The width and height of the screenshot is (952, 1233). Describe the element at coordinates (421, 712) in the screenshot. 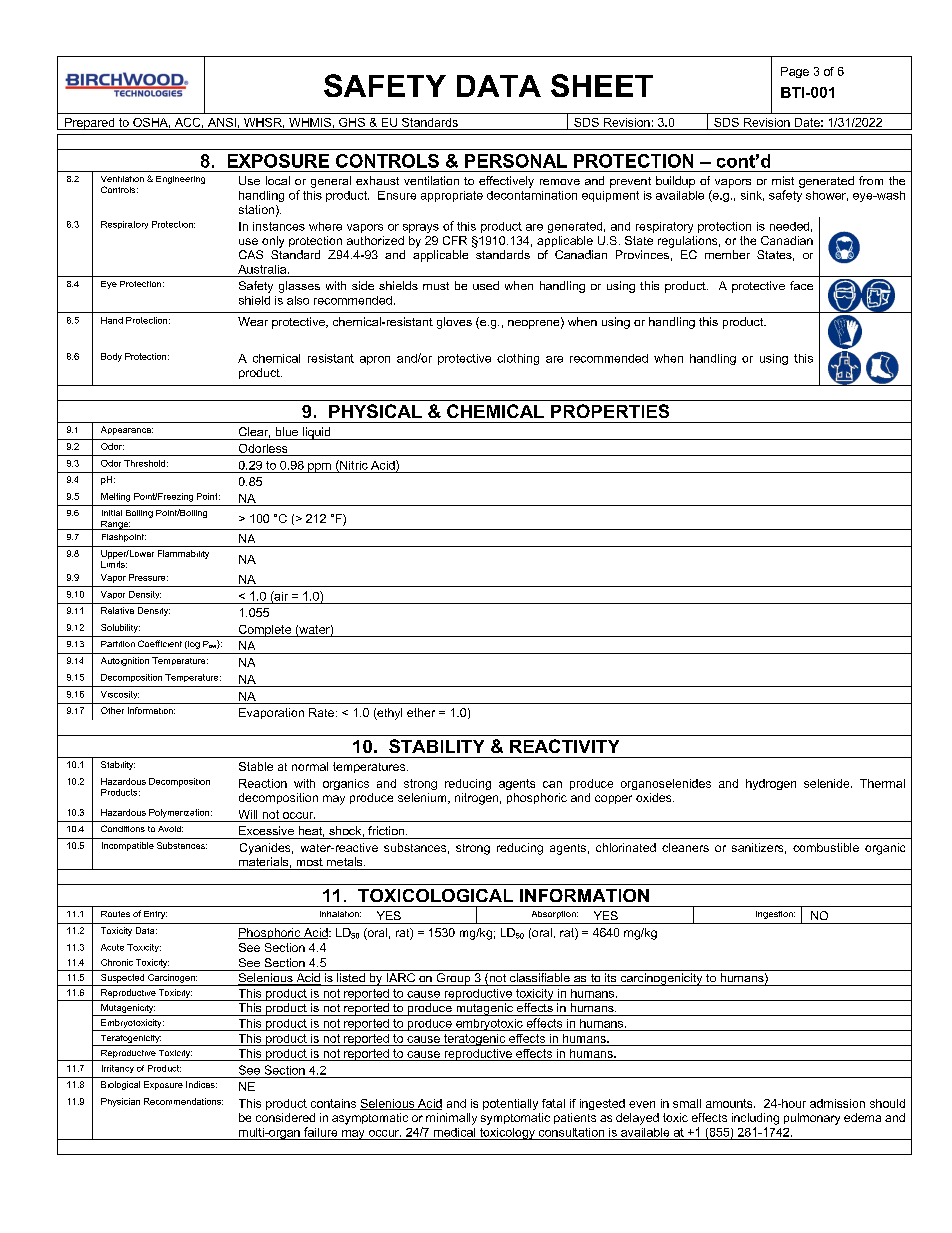

I see `ether` at that location.
